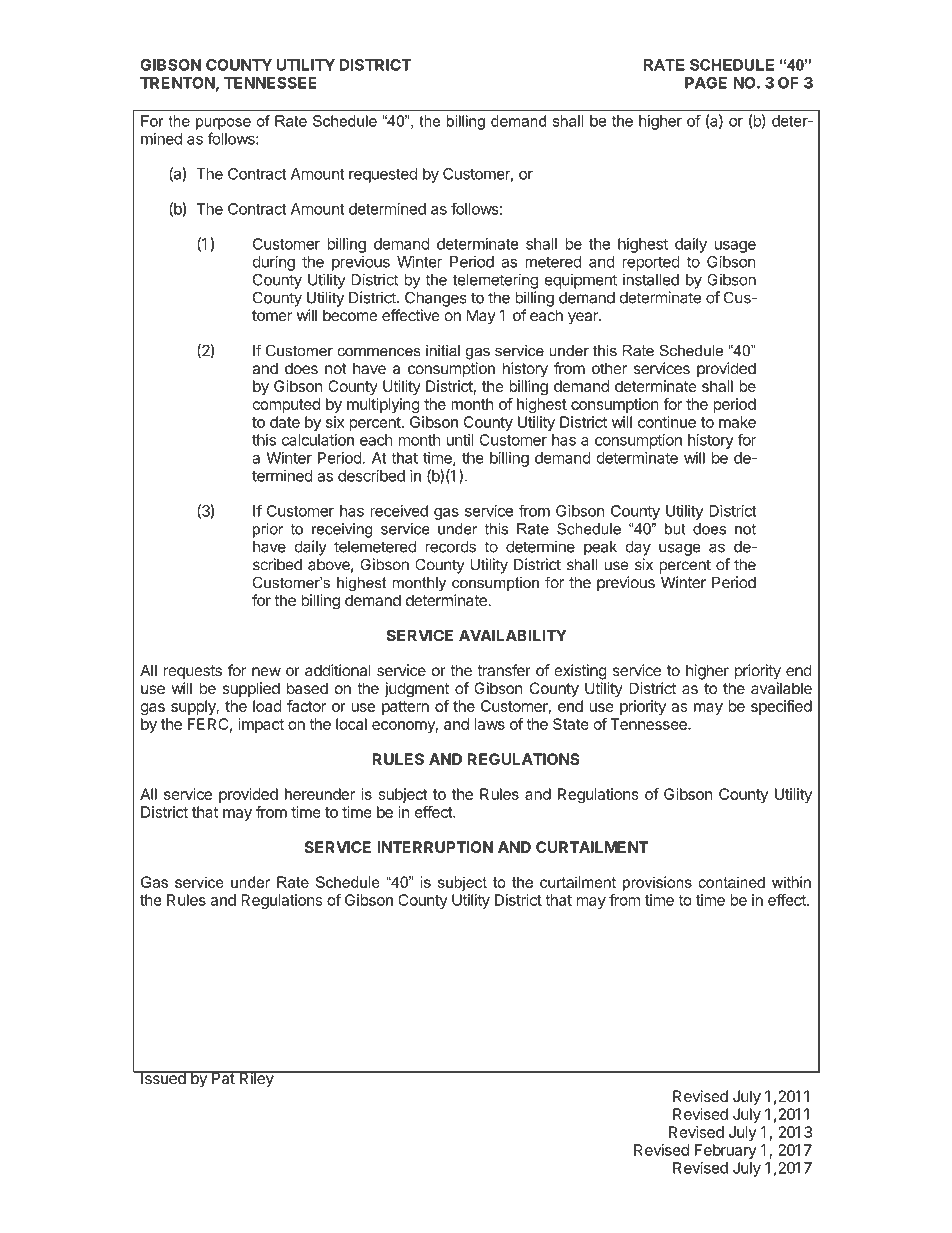  I want to click on requested, so click(383, 175).
